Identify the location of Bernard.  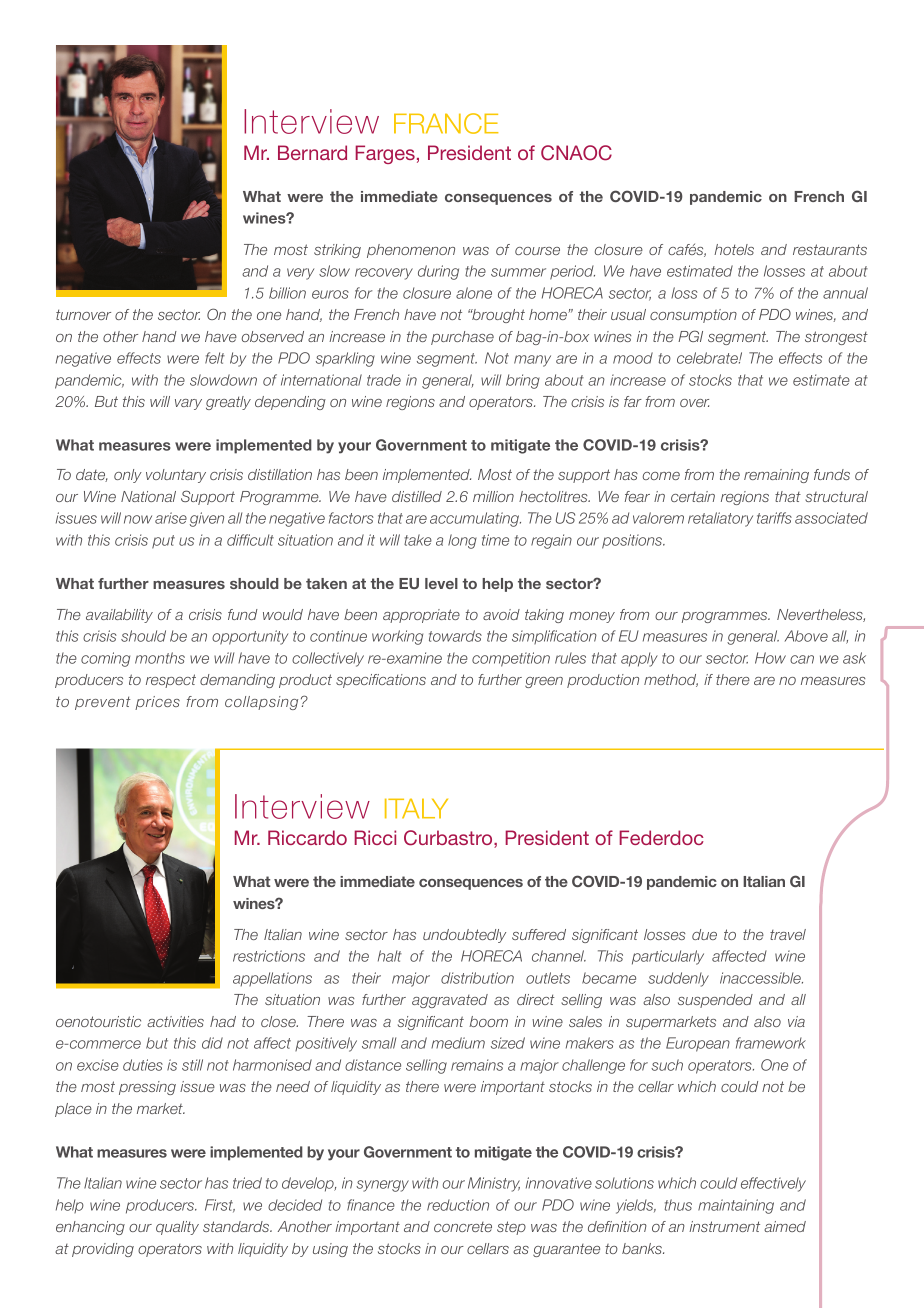
(312, 152).
